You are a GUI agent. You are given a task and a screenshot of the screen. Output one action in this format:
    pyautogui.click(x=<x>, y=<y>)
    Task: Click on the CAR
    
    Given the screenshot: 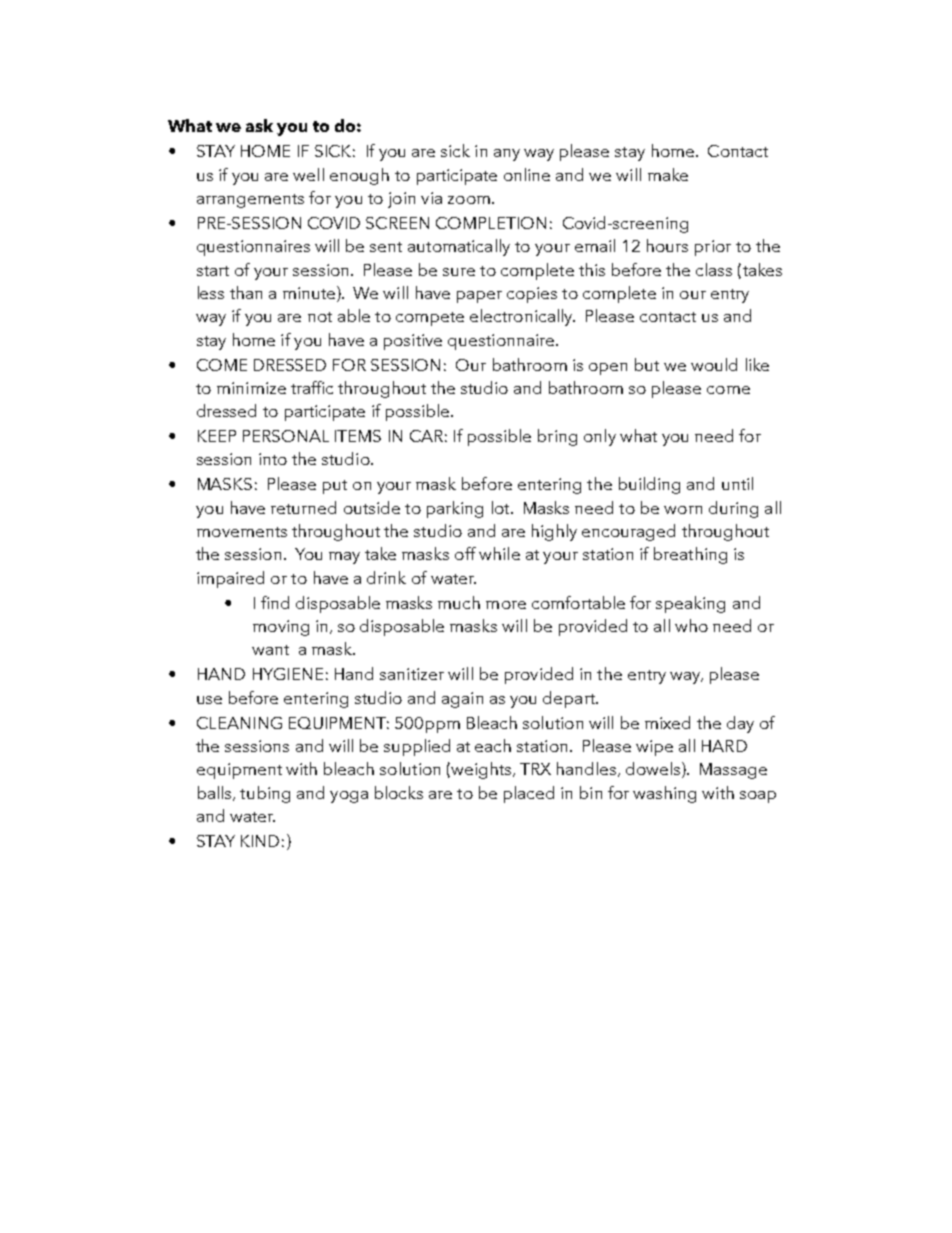 What is the action you would take?
    pyautogui.click(x=426, y=436)
